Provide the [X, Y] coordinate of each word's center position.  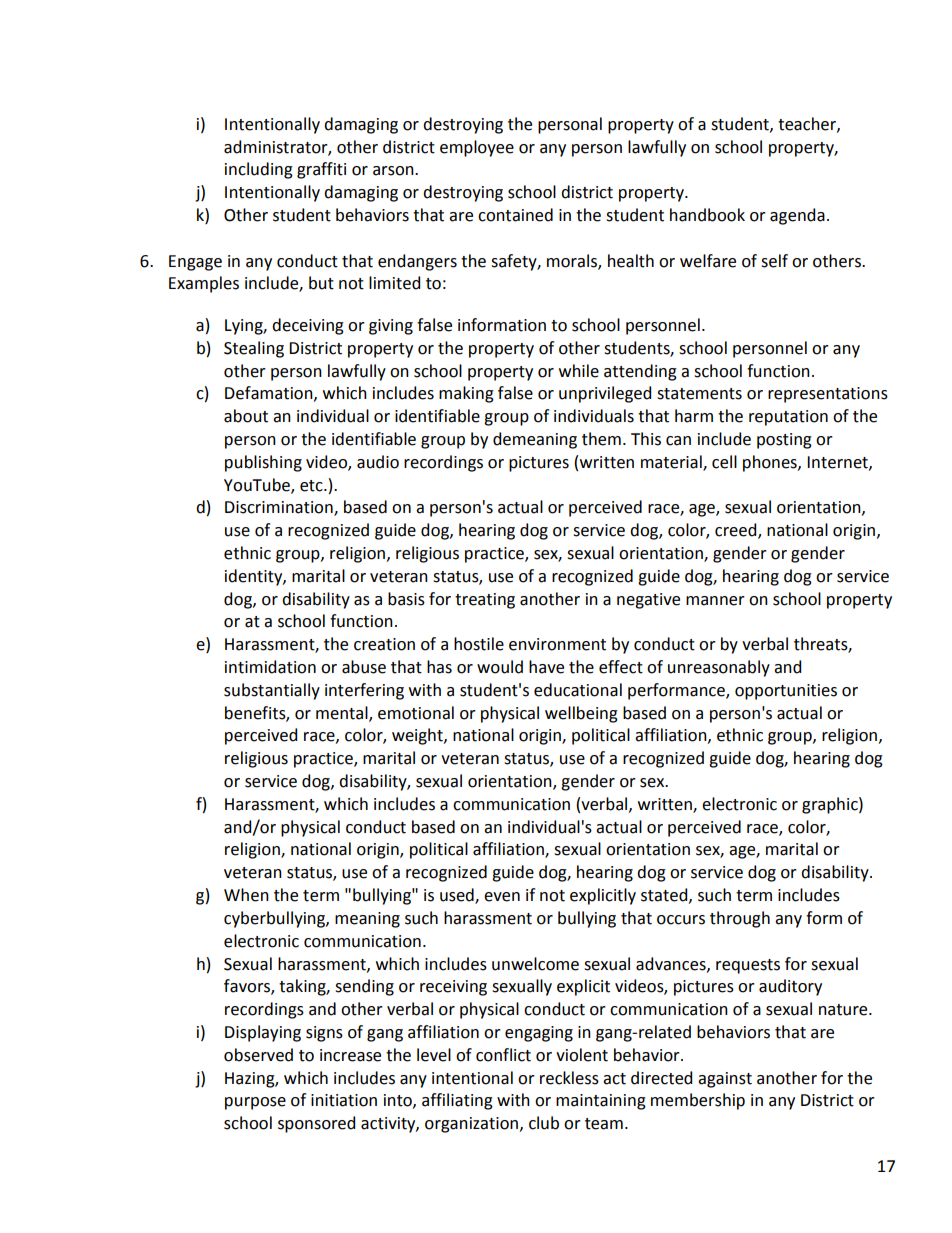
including [259, 170]
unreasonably [719, 668]
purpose [255, 1103]
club [544, 1123]
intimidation [270, 667]
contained [515, 215]
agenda [797, 216]
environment [557, 644]
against [725, 1080]
